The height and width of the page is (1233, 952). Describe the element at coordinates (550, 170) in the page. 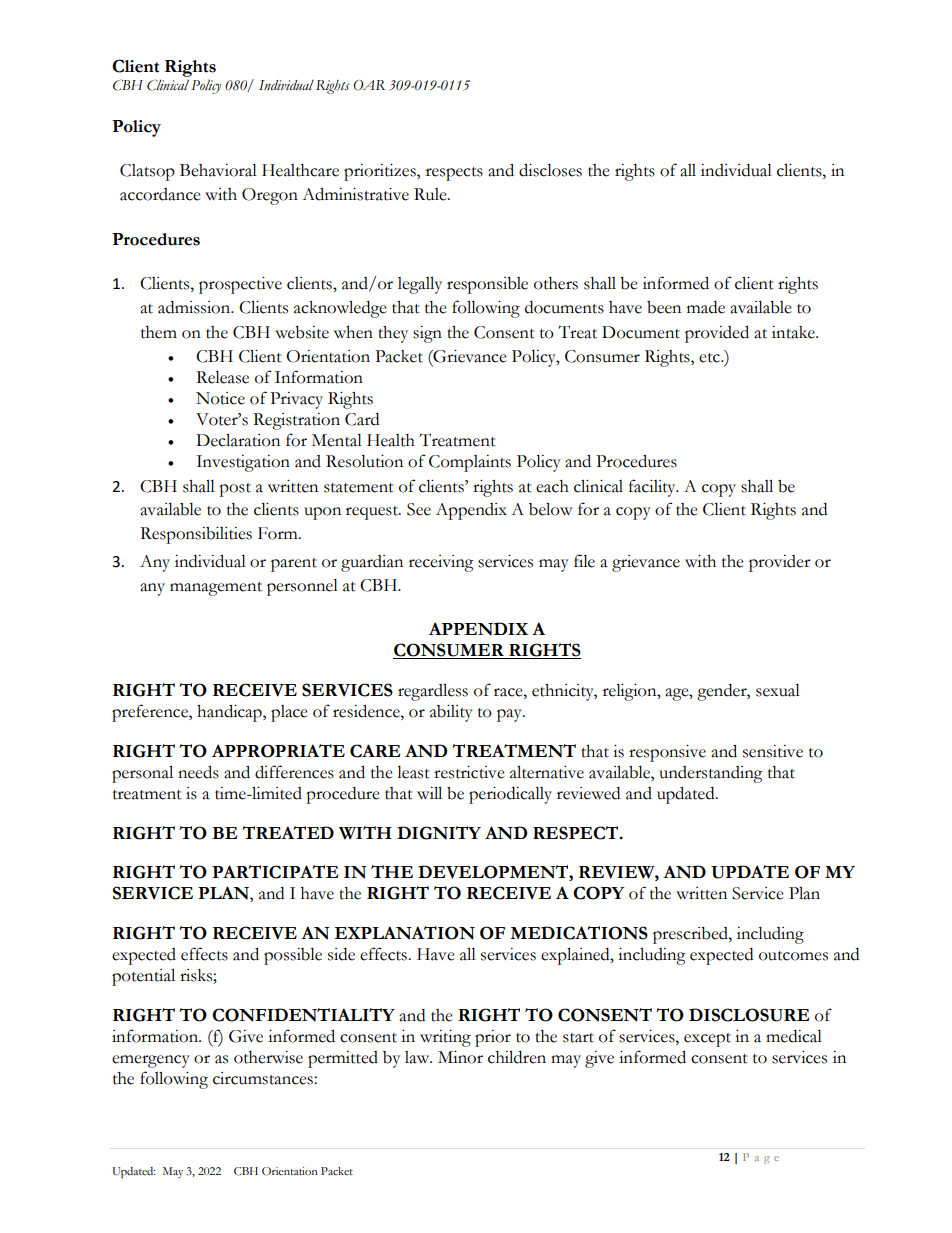

I see `discloses` at that location.
